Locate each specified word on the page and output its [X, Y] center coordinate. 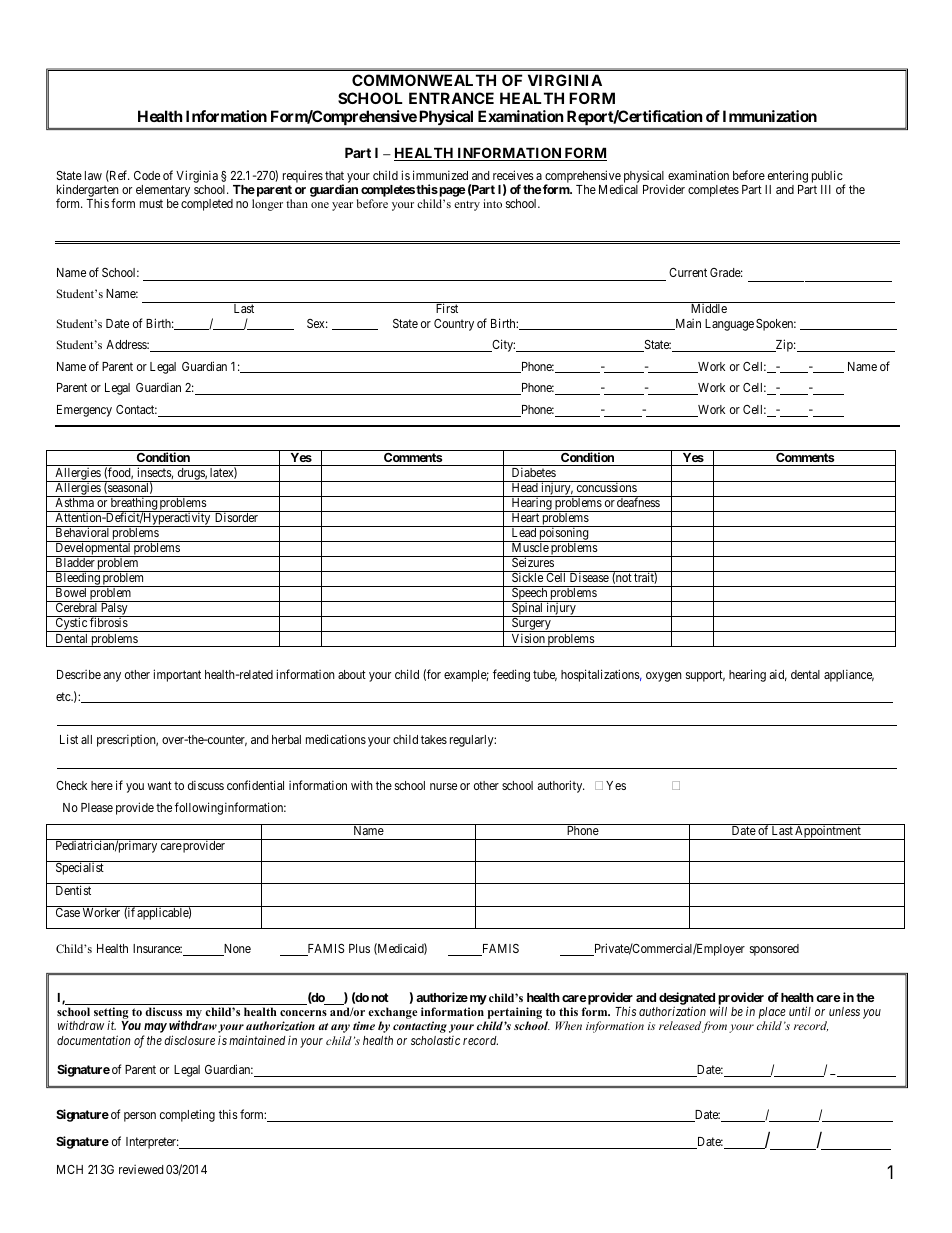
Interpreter [152, 1143]
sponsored [774, 950]
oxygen [664, 677]
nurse [443, 786]
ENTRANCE [451, 98]
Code [147, 175]
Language [729, 325]
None [236, 950]
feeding [511, 675]
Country [454, 325]
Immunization [770, 116]
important [177, 675]
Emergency [84, 411]
